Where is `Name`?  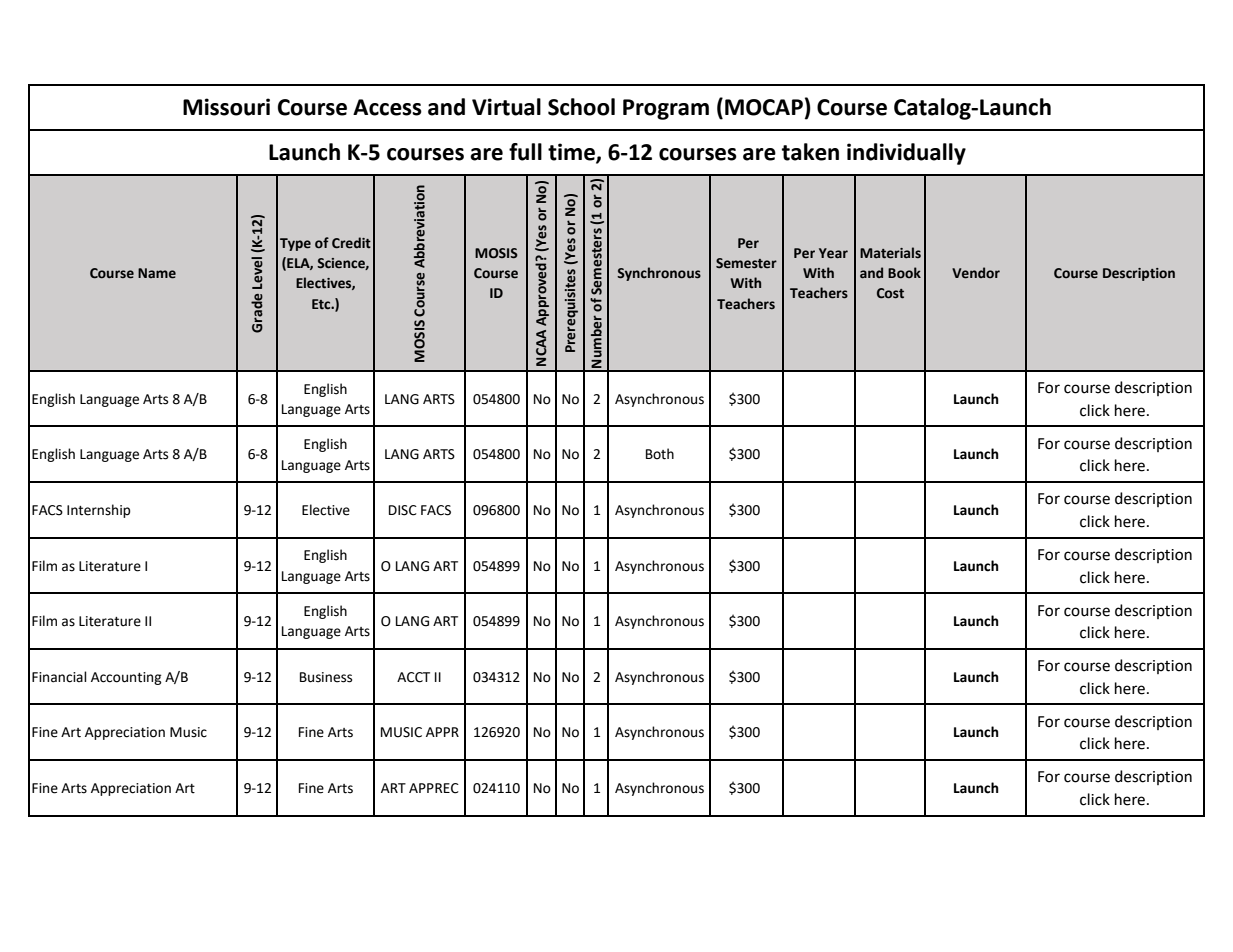 Name is located at coordinates (157, 273).
